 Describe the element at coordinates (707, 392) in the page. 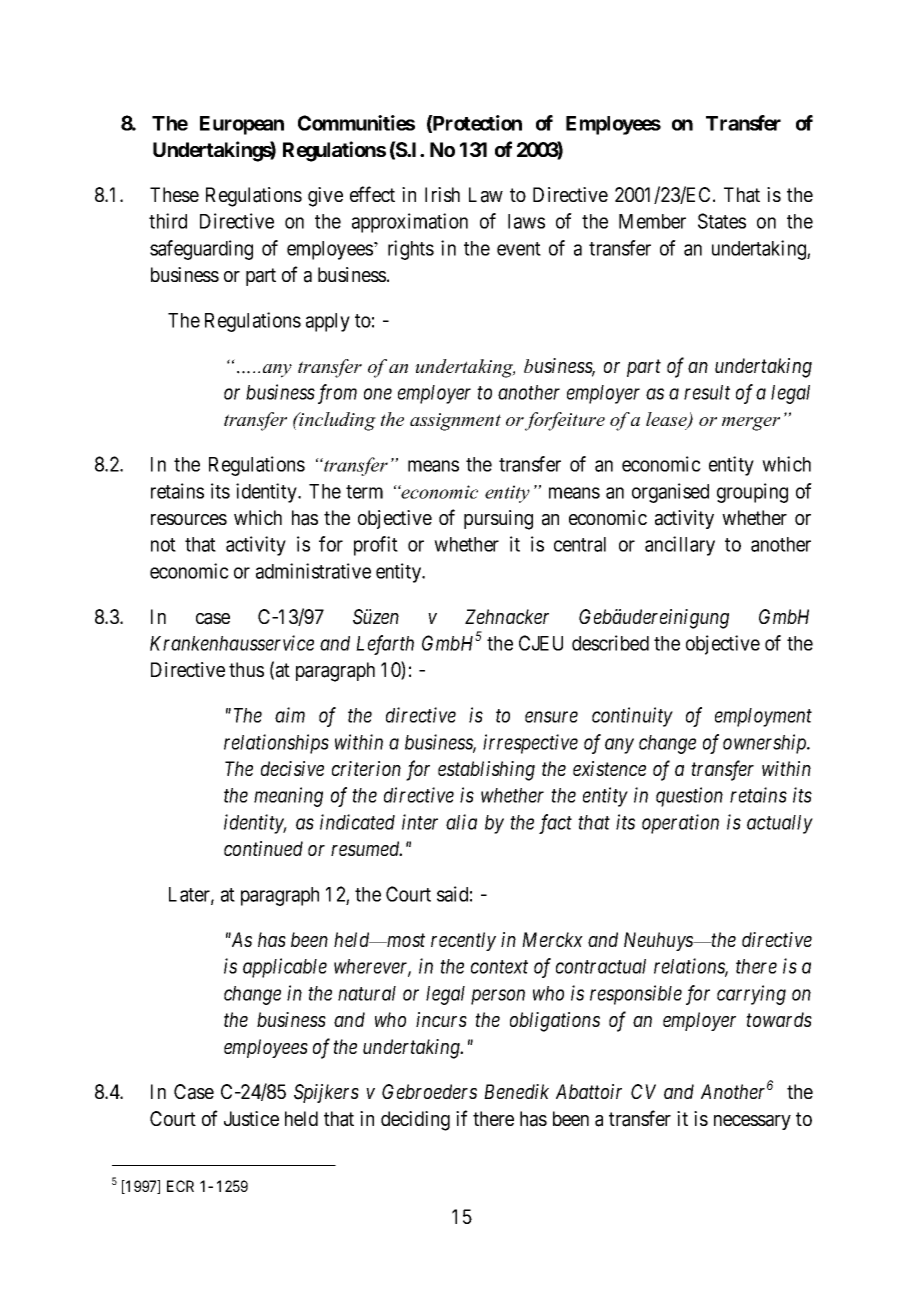

I see `result` at that location.
